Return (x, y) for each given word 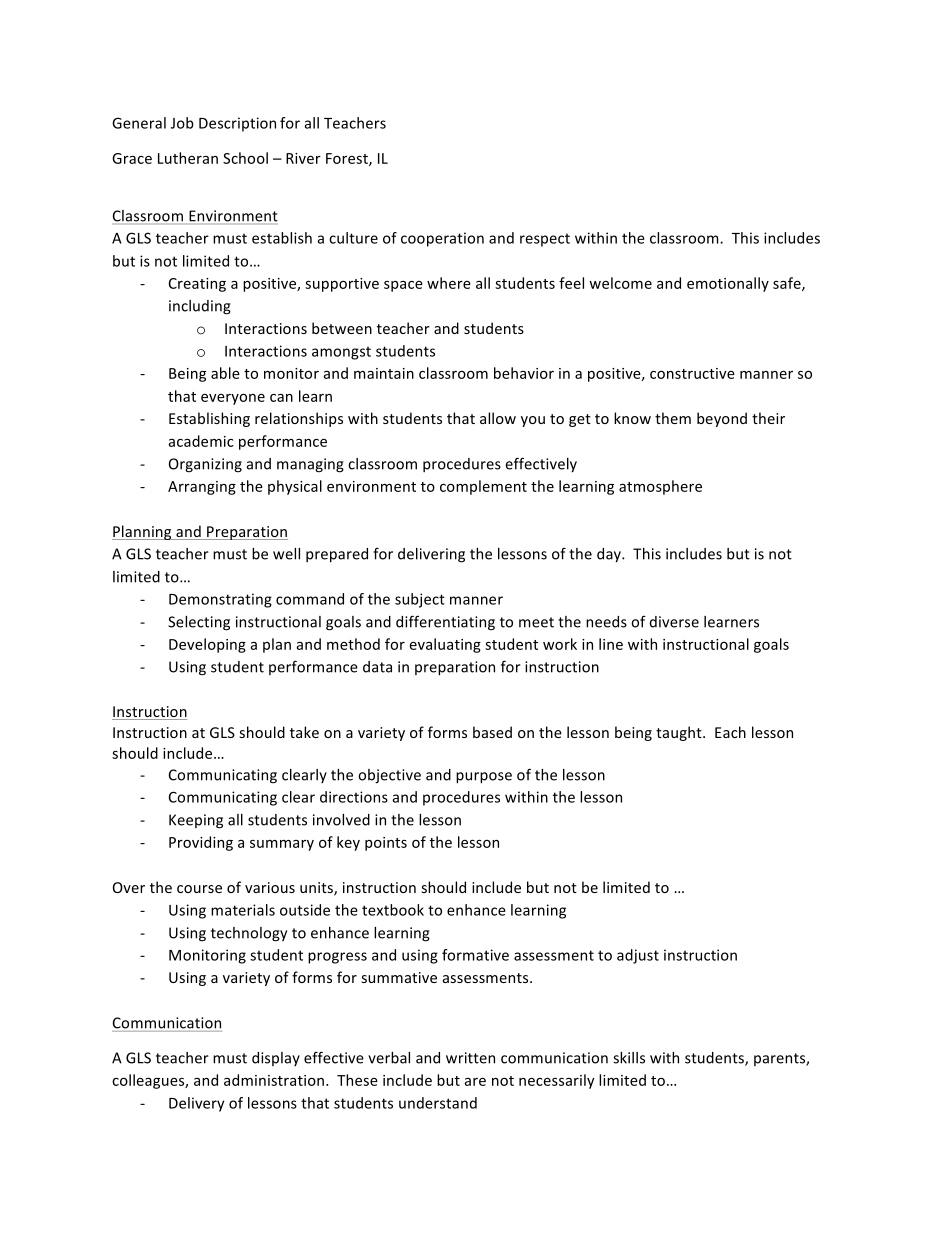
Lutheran (188, 158)
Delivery (196, 1104)
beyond (722, 419)
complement (483, 487)
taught (680, 733)
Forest (348, 159)
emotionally (728, 284)
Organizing (205, 465)
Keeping (196, 821)
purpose (484, 778)
